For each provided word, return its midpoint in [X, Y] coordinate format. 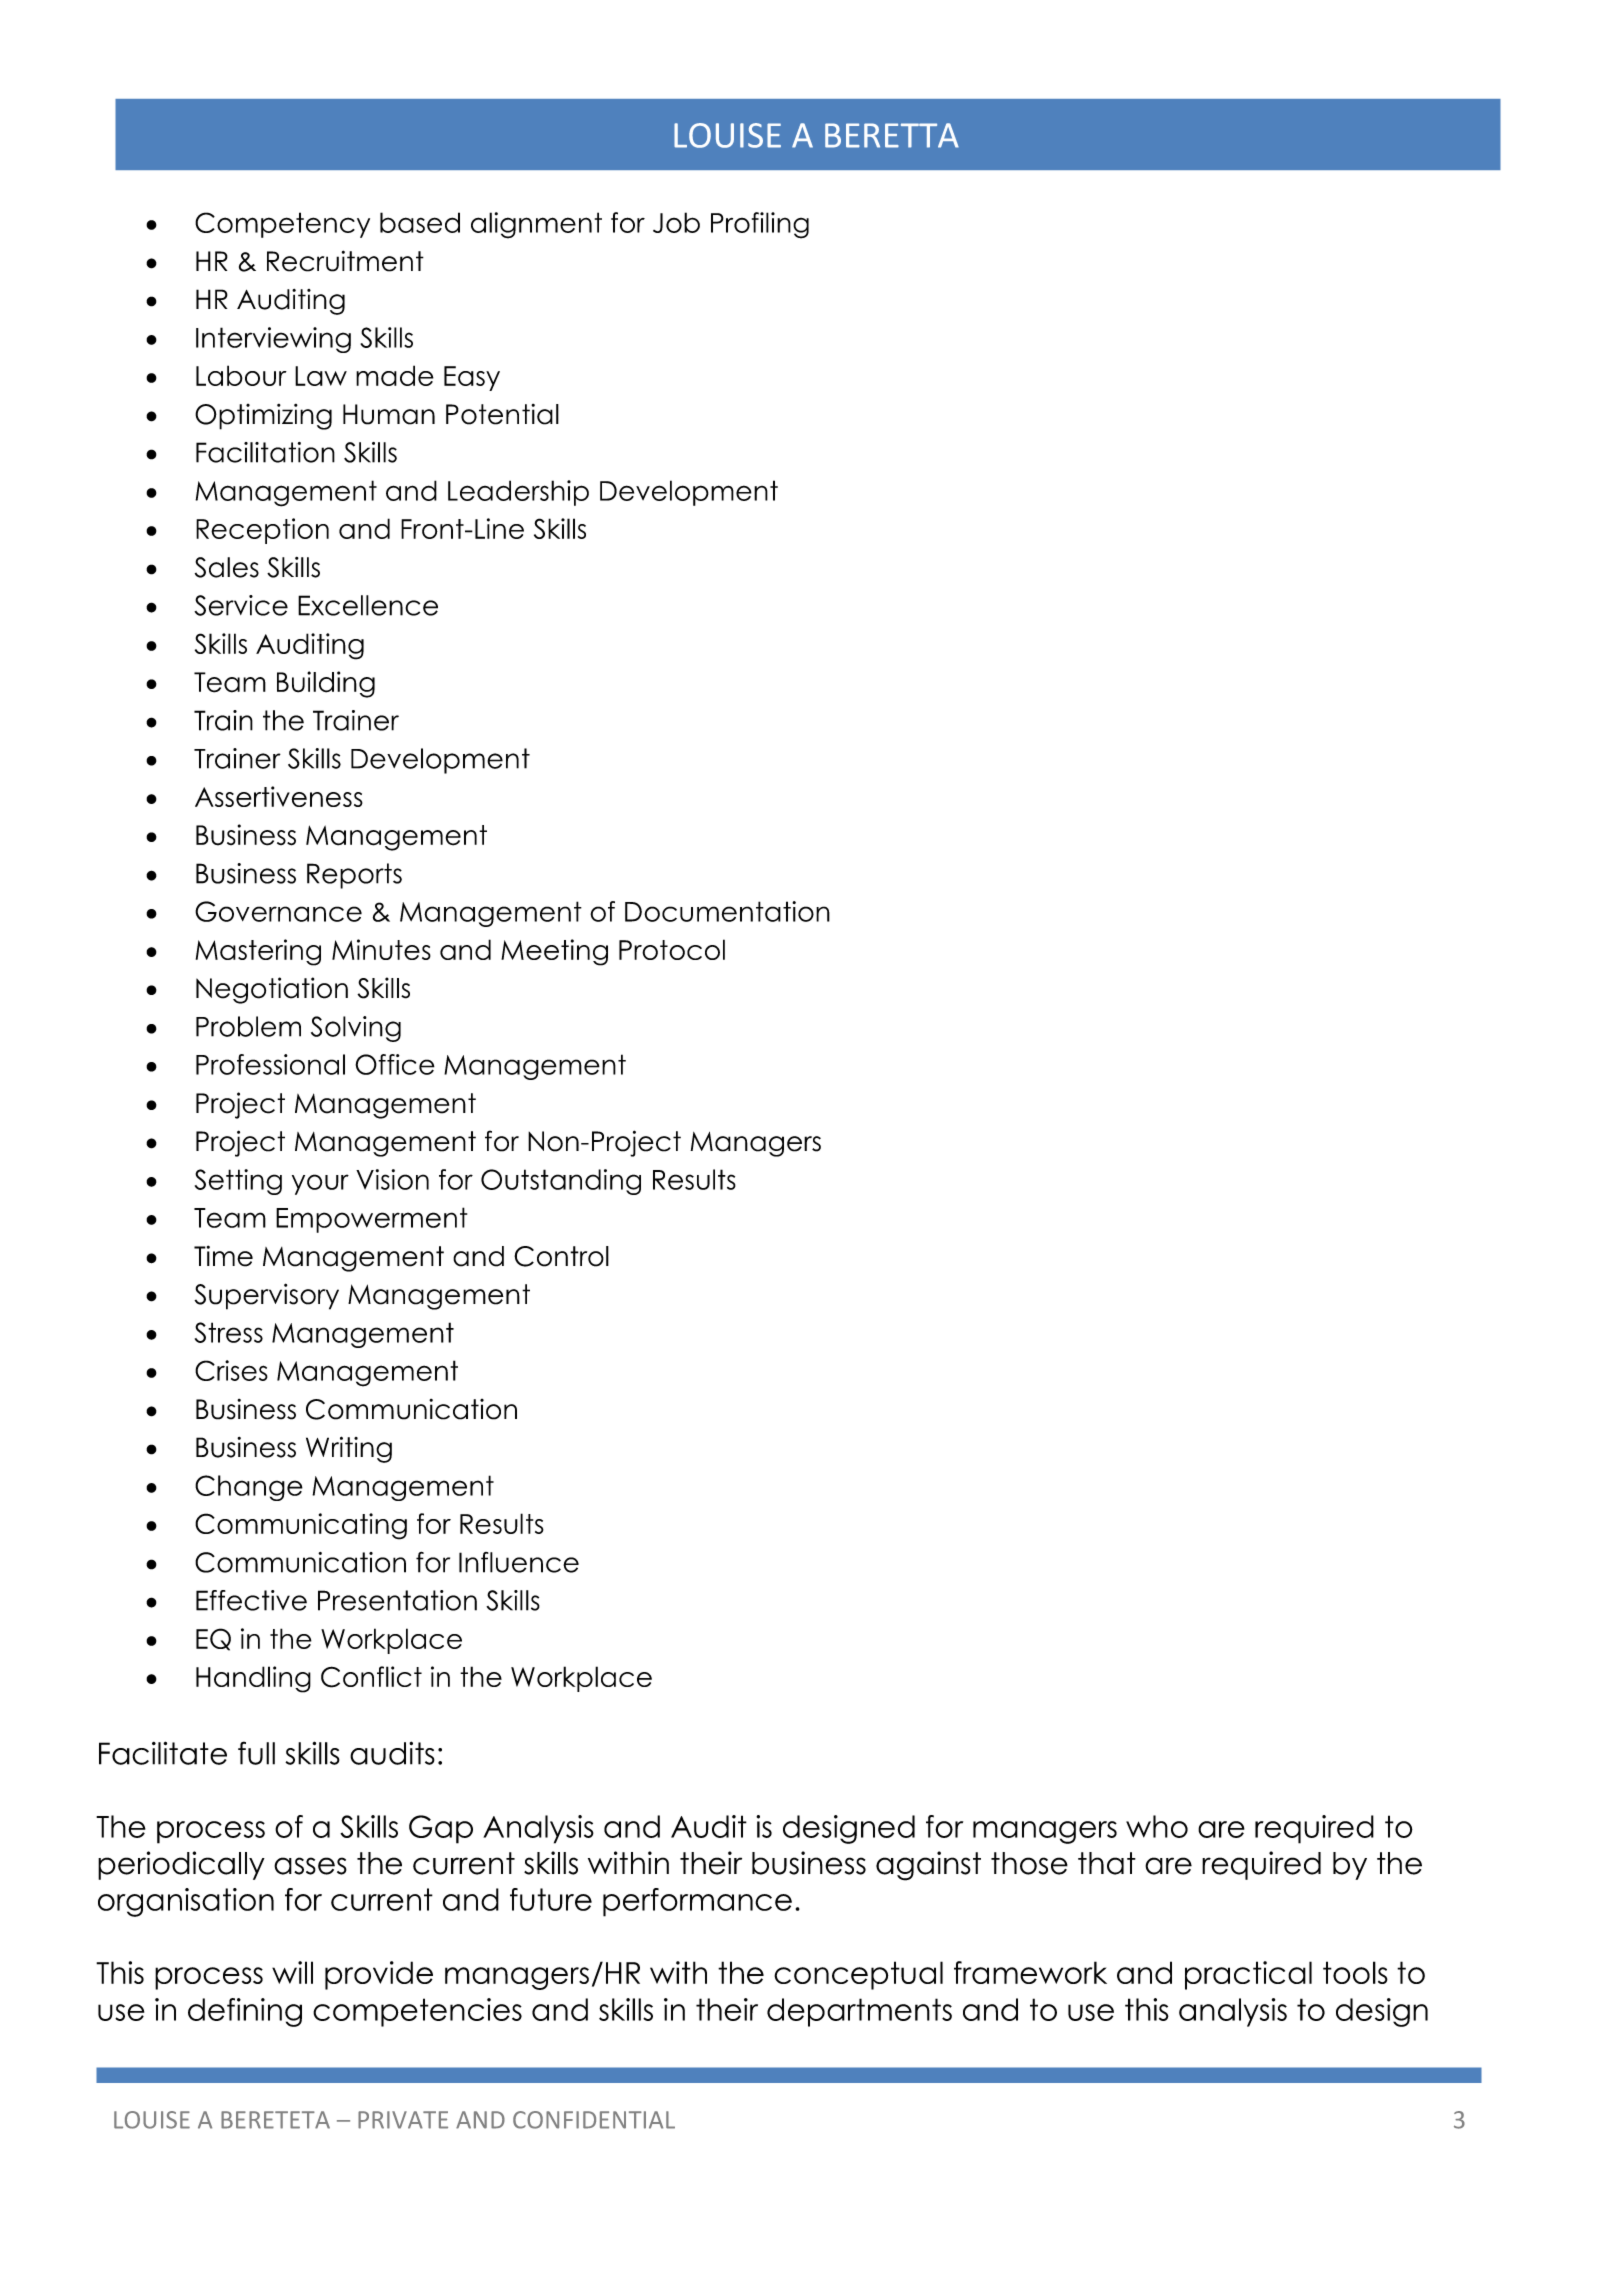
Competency [282, 225]
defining [245, 2012]
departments [859, 2012]
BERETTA [892, 135]
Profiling [760, 225]
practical [1248, 1975]
